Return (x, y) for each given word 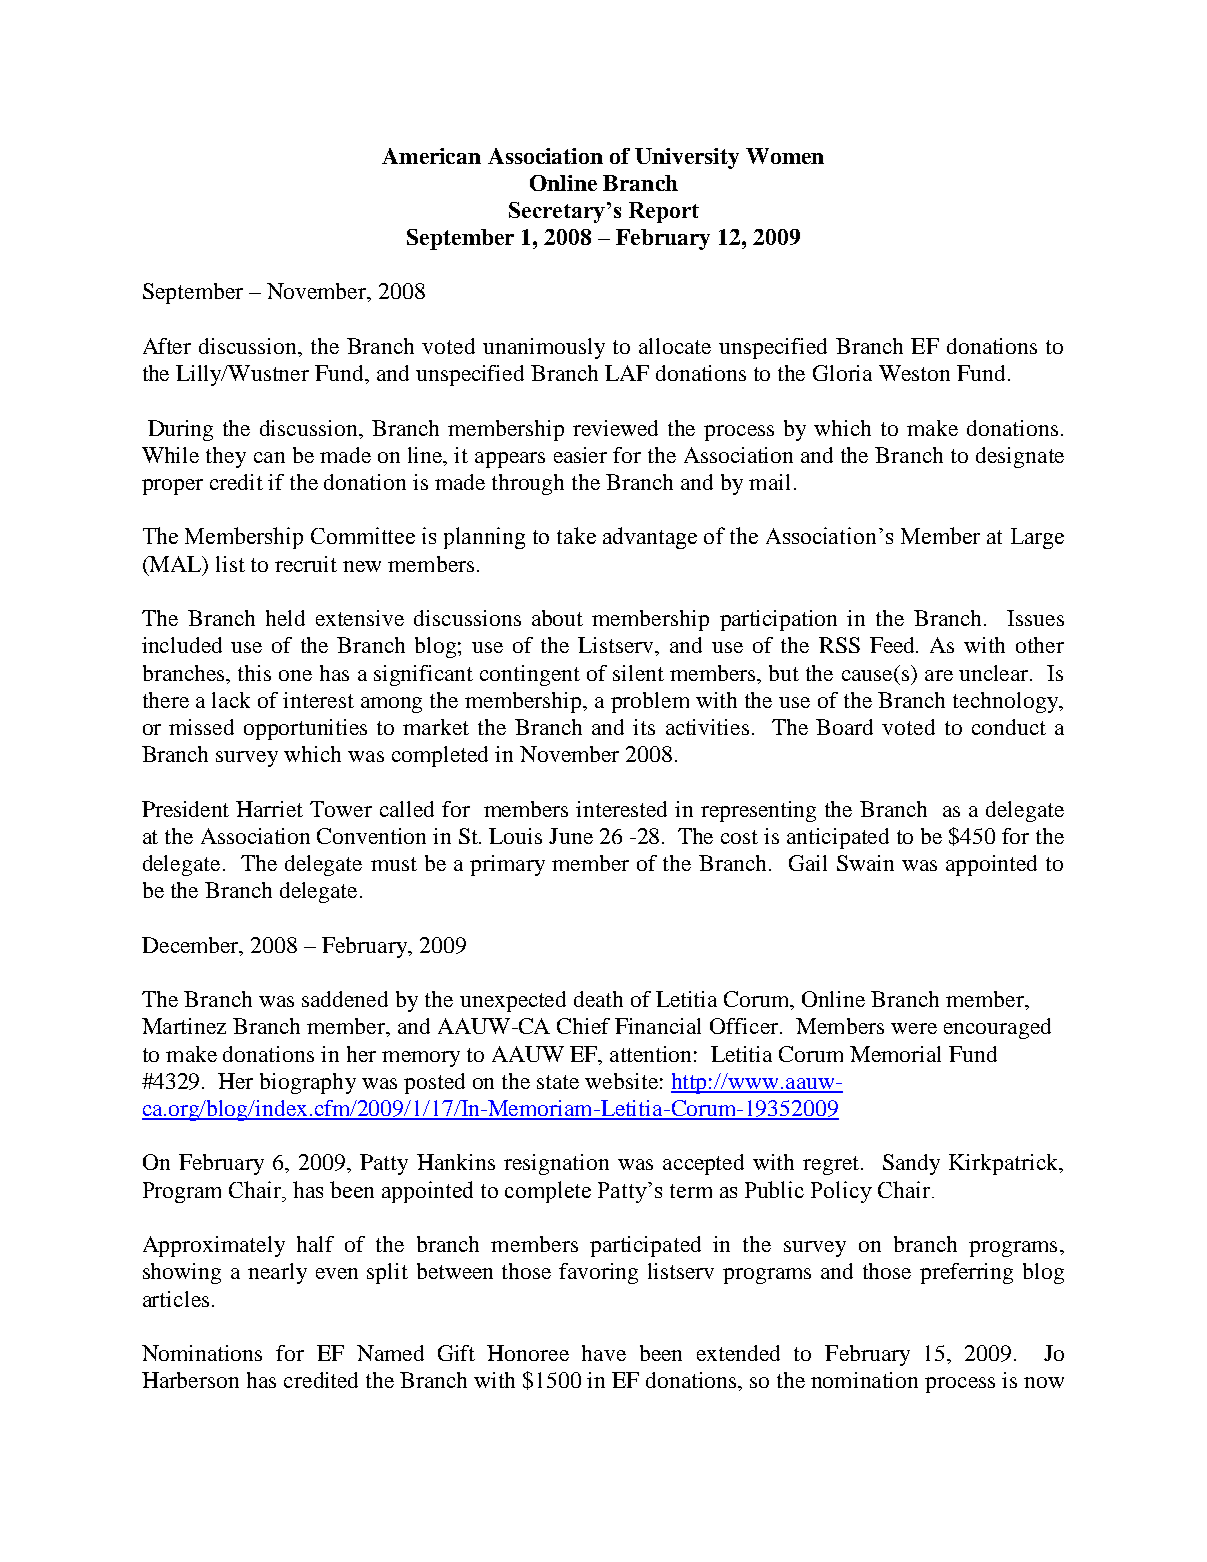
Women (785, 156)
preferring (966, 1273)
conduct (1009, 727)
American (431, 156)
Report (664, 212)
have (604, 1353)
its (644, 727)
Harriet (269, 809)
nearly (277, 1273)
